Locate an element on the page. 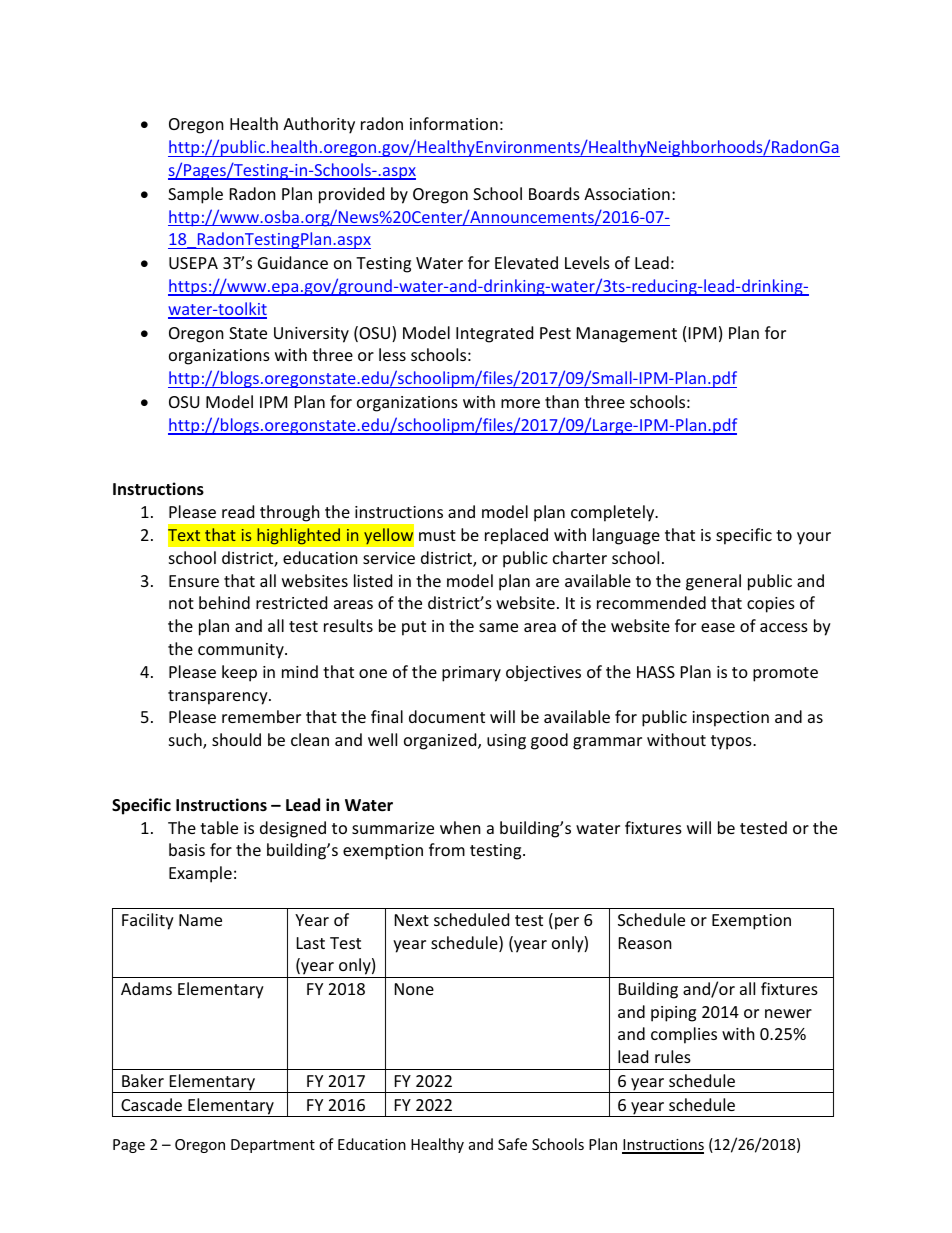 Image resolution: width=952 pixels, height=1233 pixels. Department is located at coordinates (273, 1146).
